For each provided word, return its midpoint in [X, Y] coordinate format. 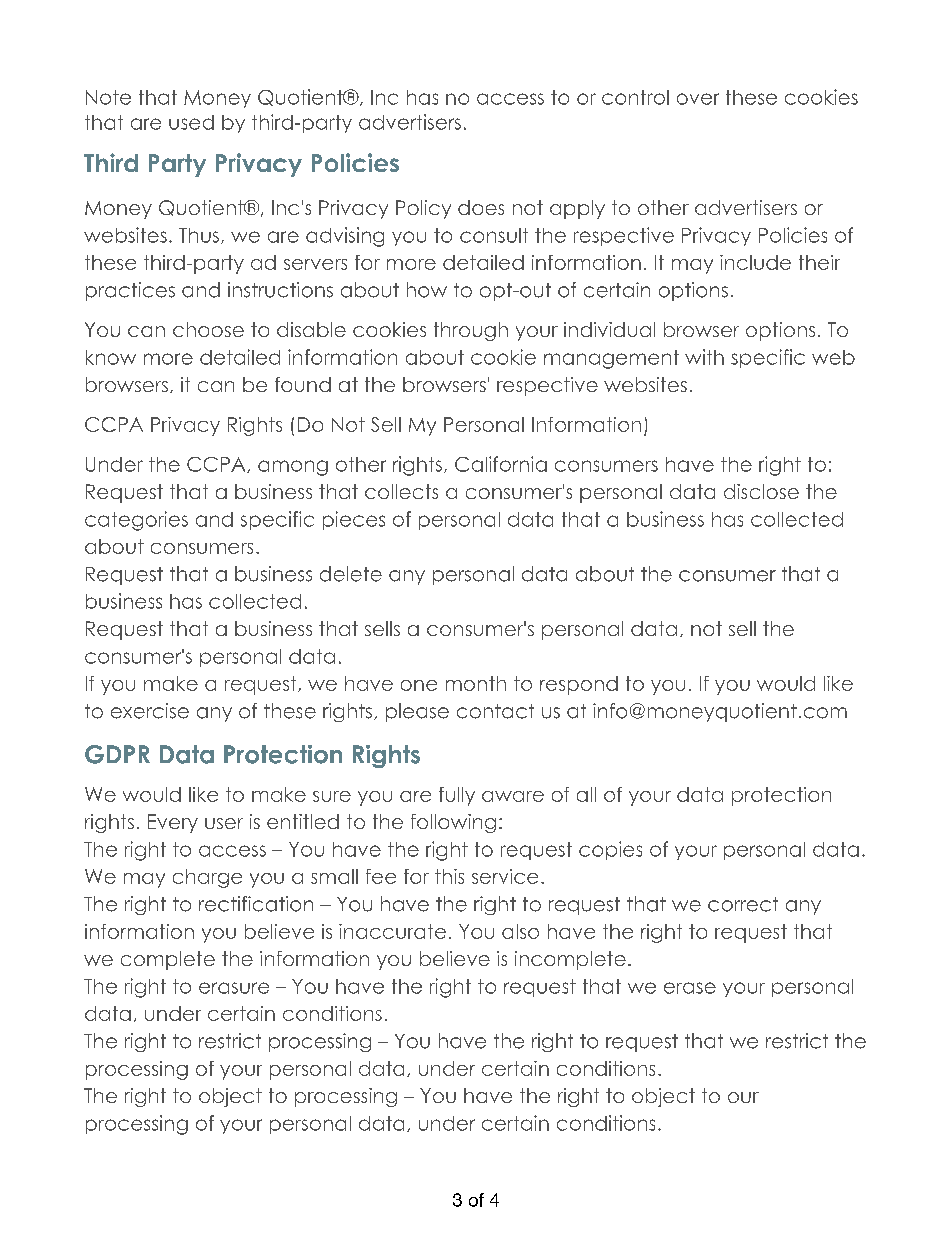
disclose [761, 491]
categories [136, 521]
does [481, 207]
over [698, 99]
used [191, 122]
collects [401, 491]
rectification [256, 904]
